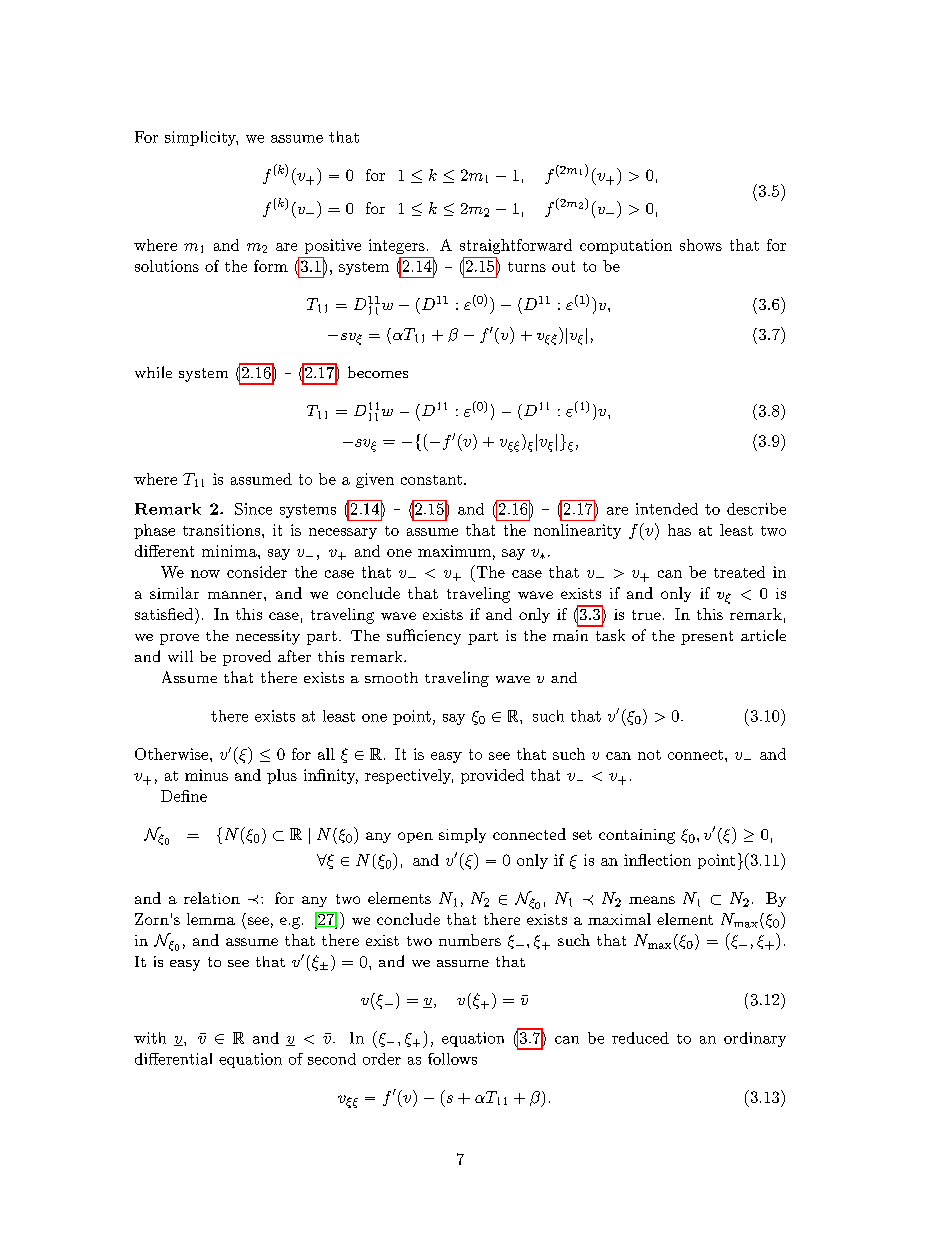  I want to click on intended, so click(667, 509).
